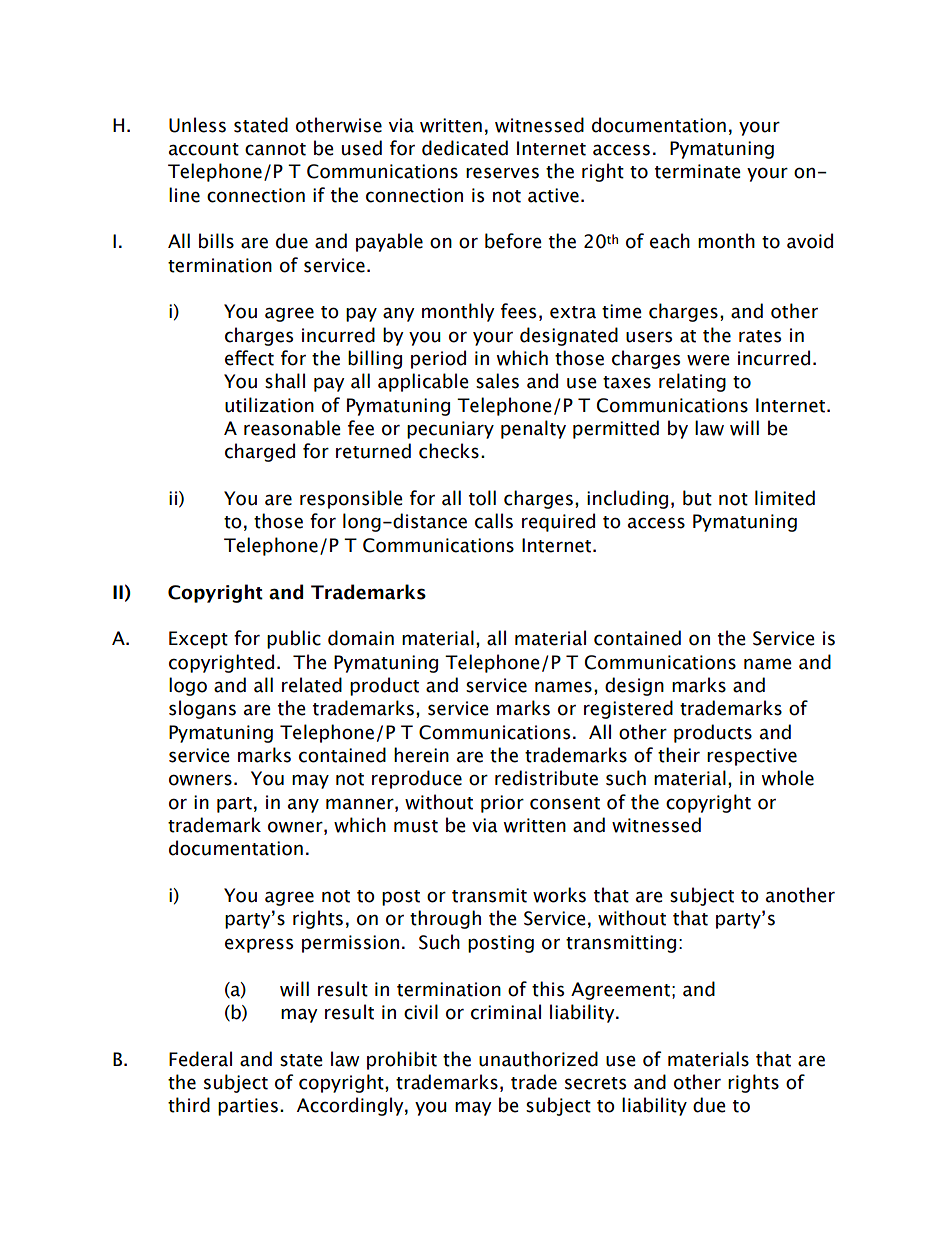 The width and height of the document is (952, 1233). I want to click on Federal, so click(200, 1059).
